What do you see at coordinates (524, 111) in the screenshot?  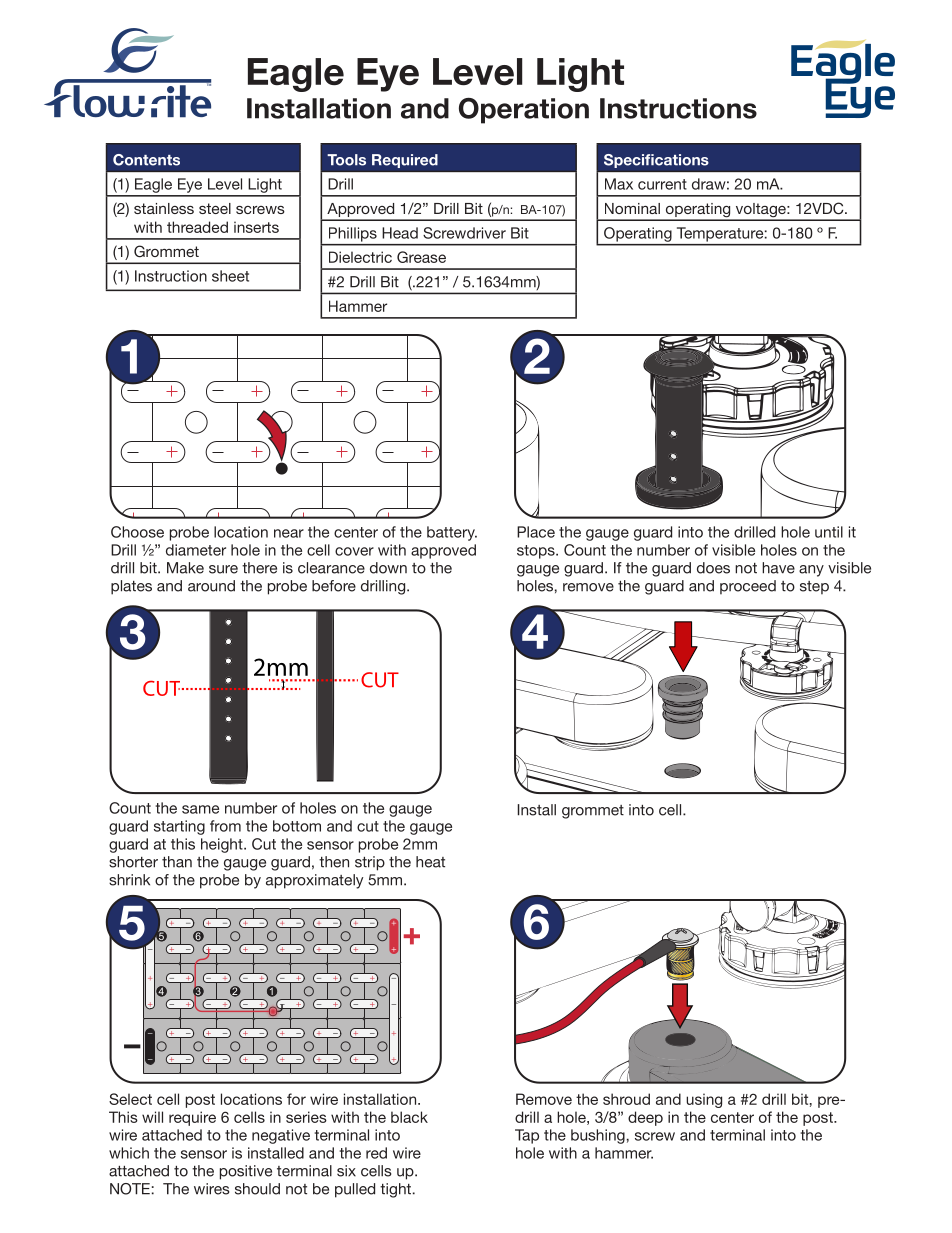 I see `Operation` at bounding box center [524, 111].
